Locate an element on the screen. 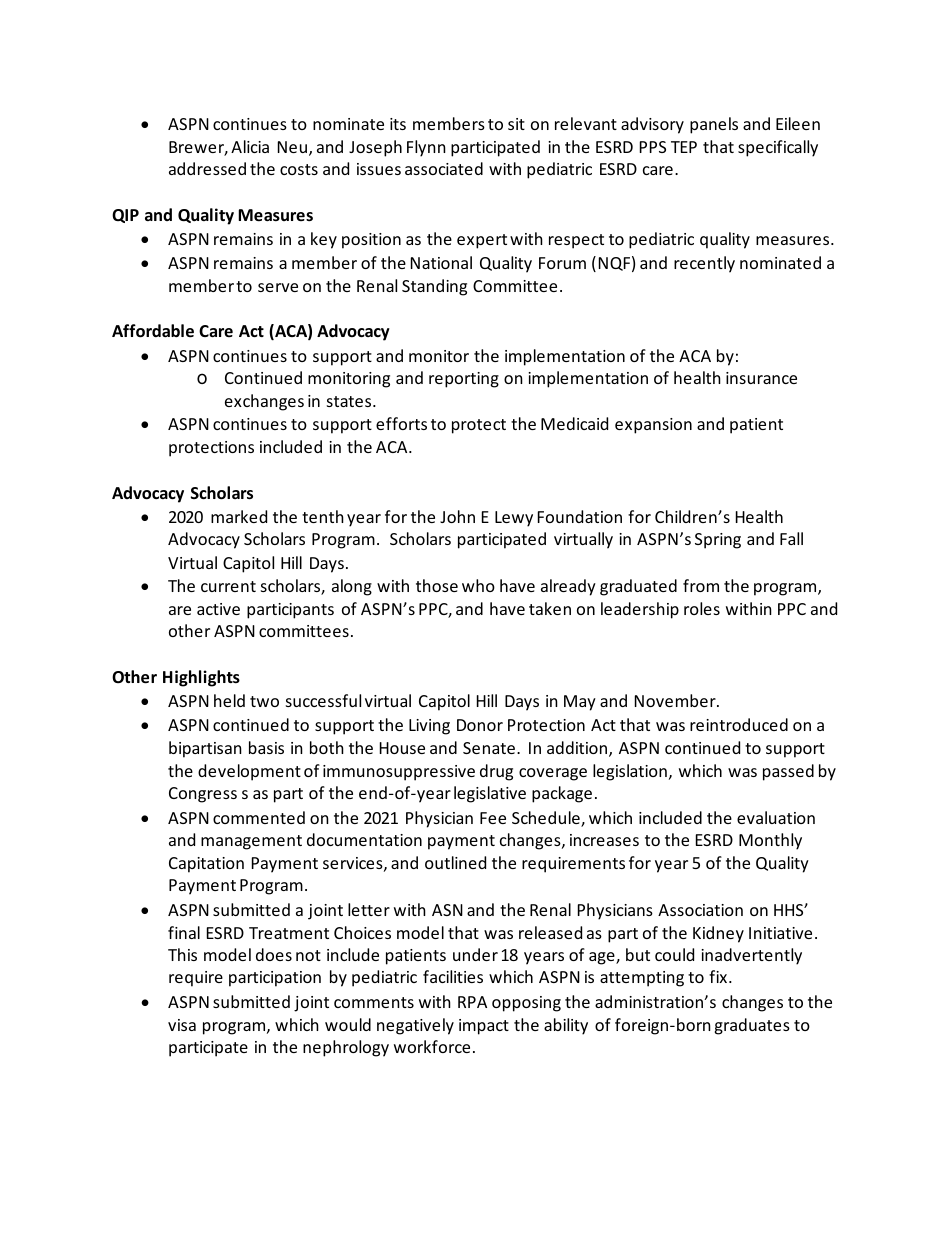 This screenshot has width=952, height=1233. Alicia is located at coordinates (250, 146).
